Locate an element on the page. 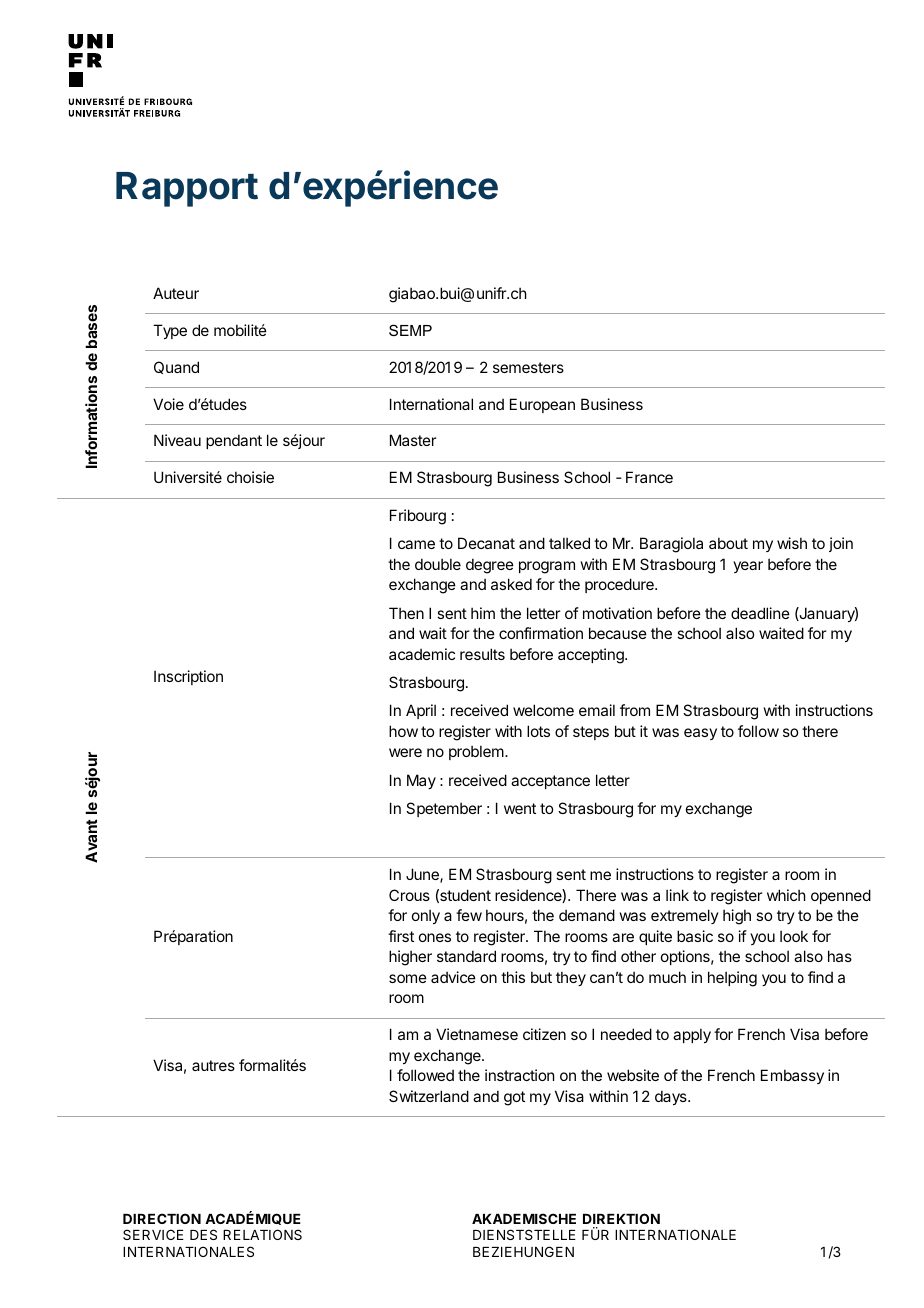 The height and width of the page is (1308, 924). pendant is located at coordinates (234, 441).
